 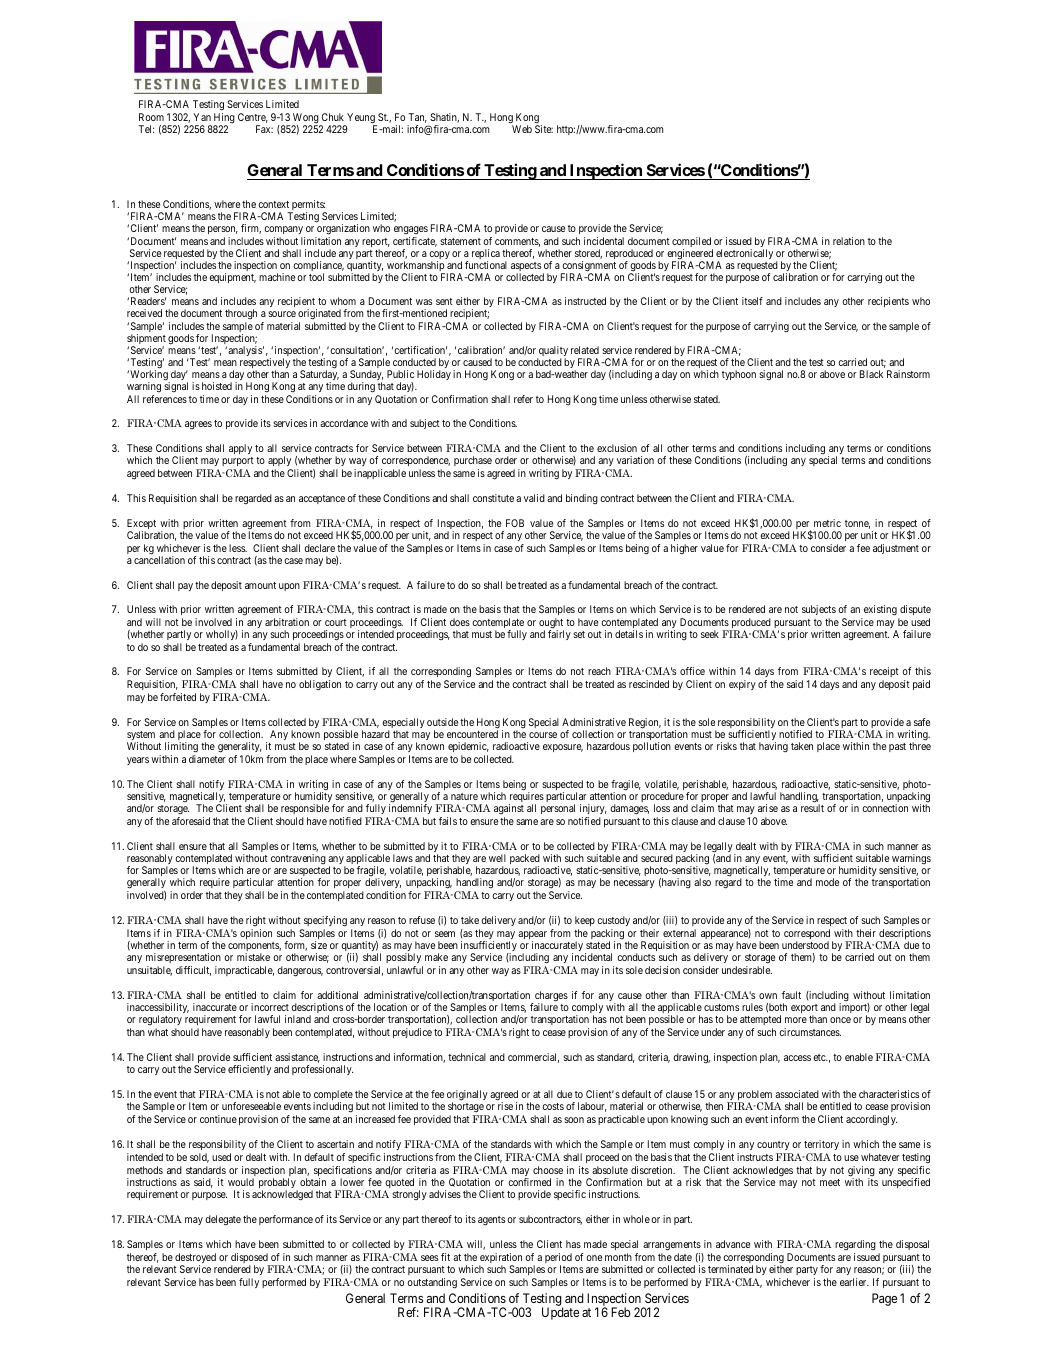 What do you see at coordinates (260, 585) in the screenshot?
I see `amount` at bounding box center [260, 585].
